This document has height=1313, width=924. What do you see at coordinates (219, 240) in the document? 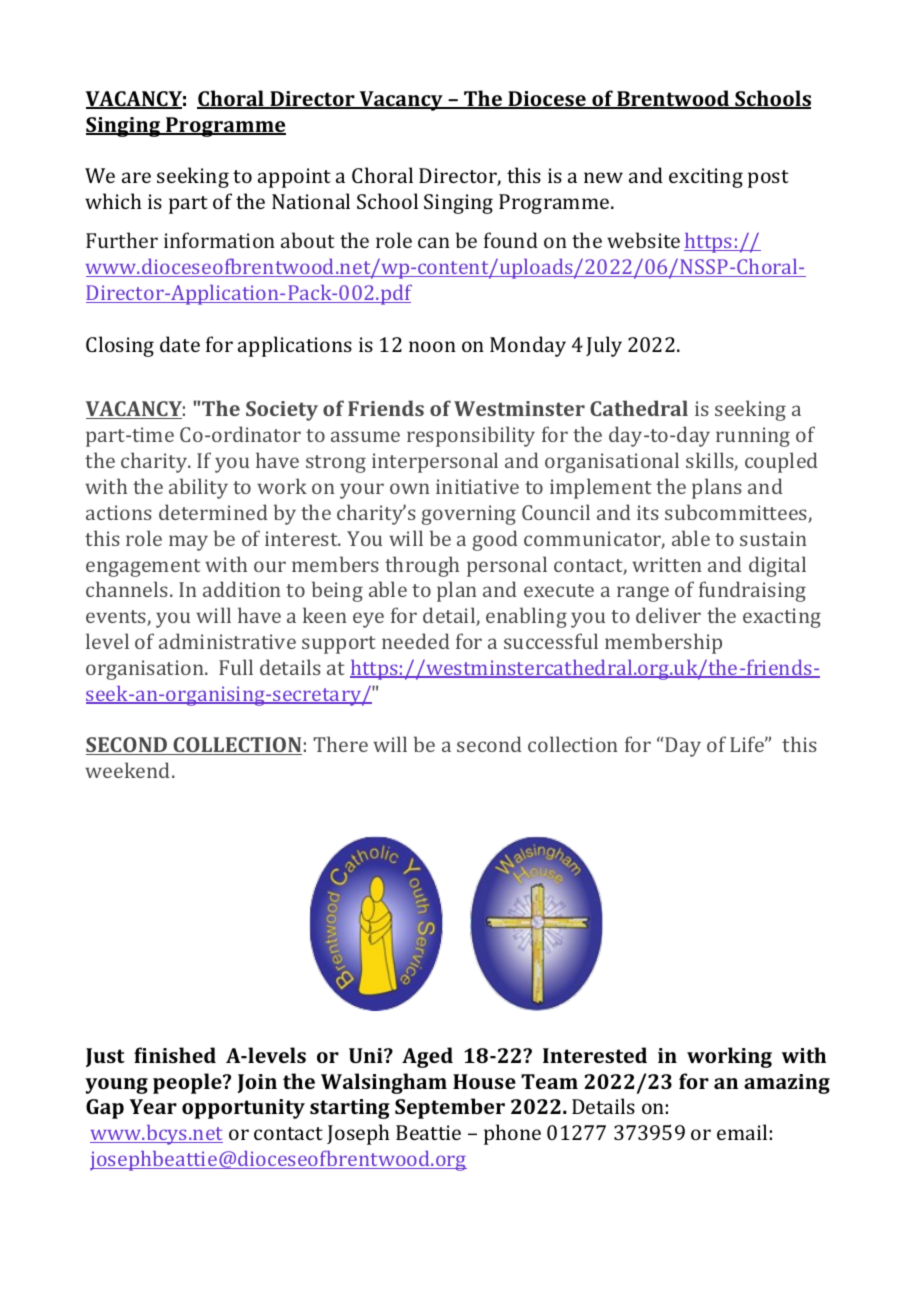
I see `information` at bounding box center [219, 240].
